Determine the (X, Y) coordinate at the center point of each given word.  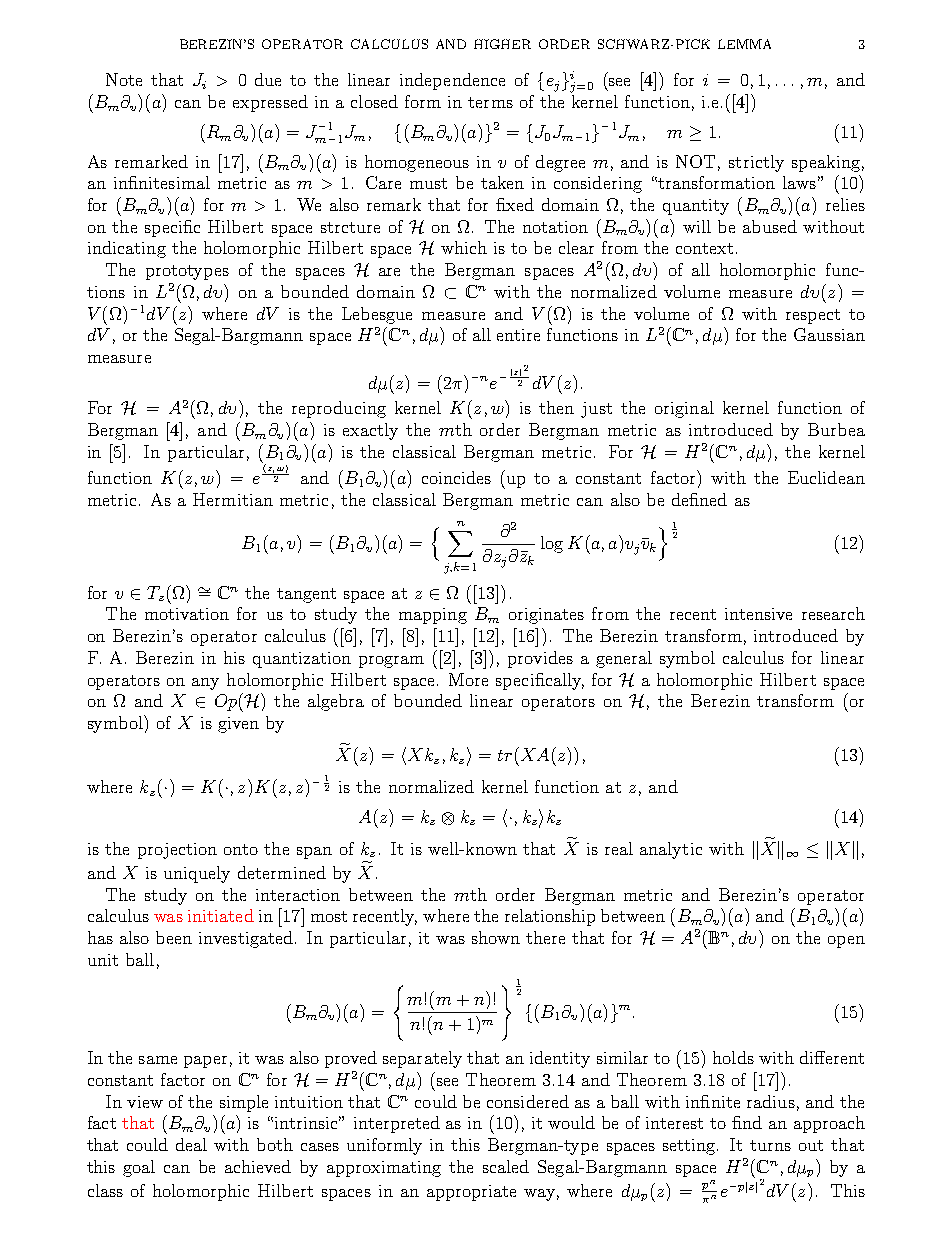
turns (770, 1145)
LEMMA (744, 44)
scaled (506, 1166)
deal (191, 1144)
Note (124, 79)
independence (452, 81)
